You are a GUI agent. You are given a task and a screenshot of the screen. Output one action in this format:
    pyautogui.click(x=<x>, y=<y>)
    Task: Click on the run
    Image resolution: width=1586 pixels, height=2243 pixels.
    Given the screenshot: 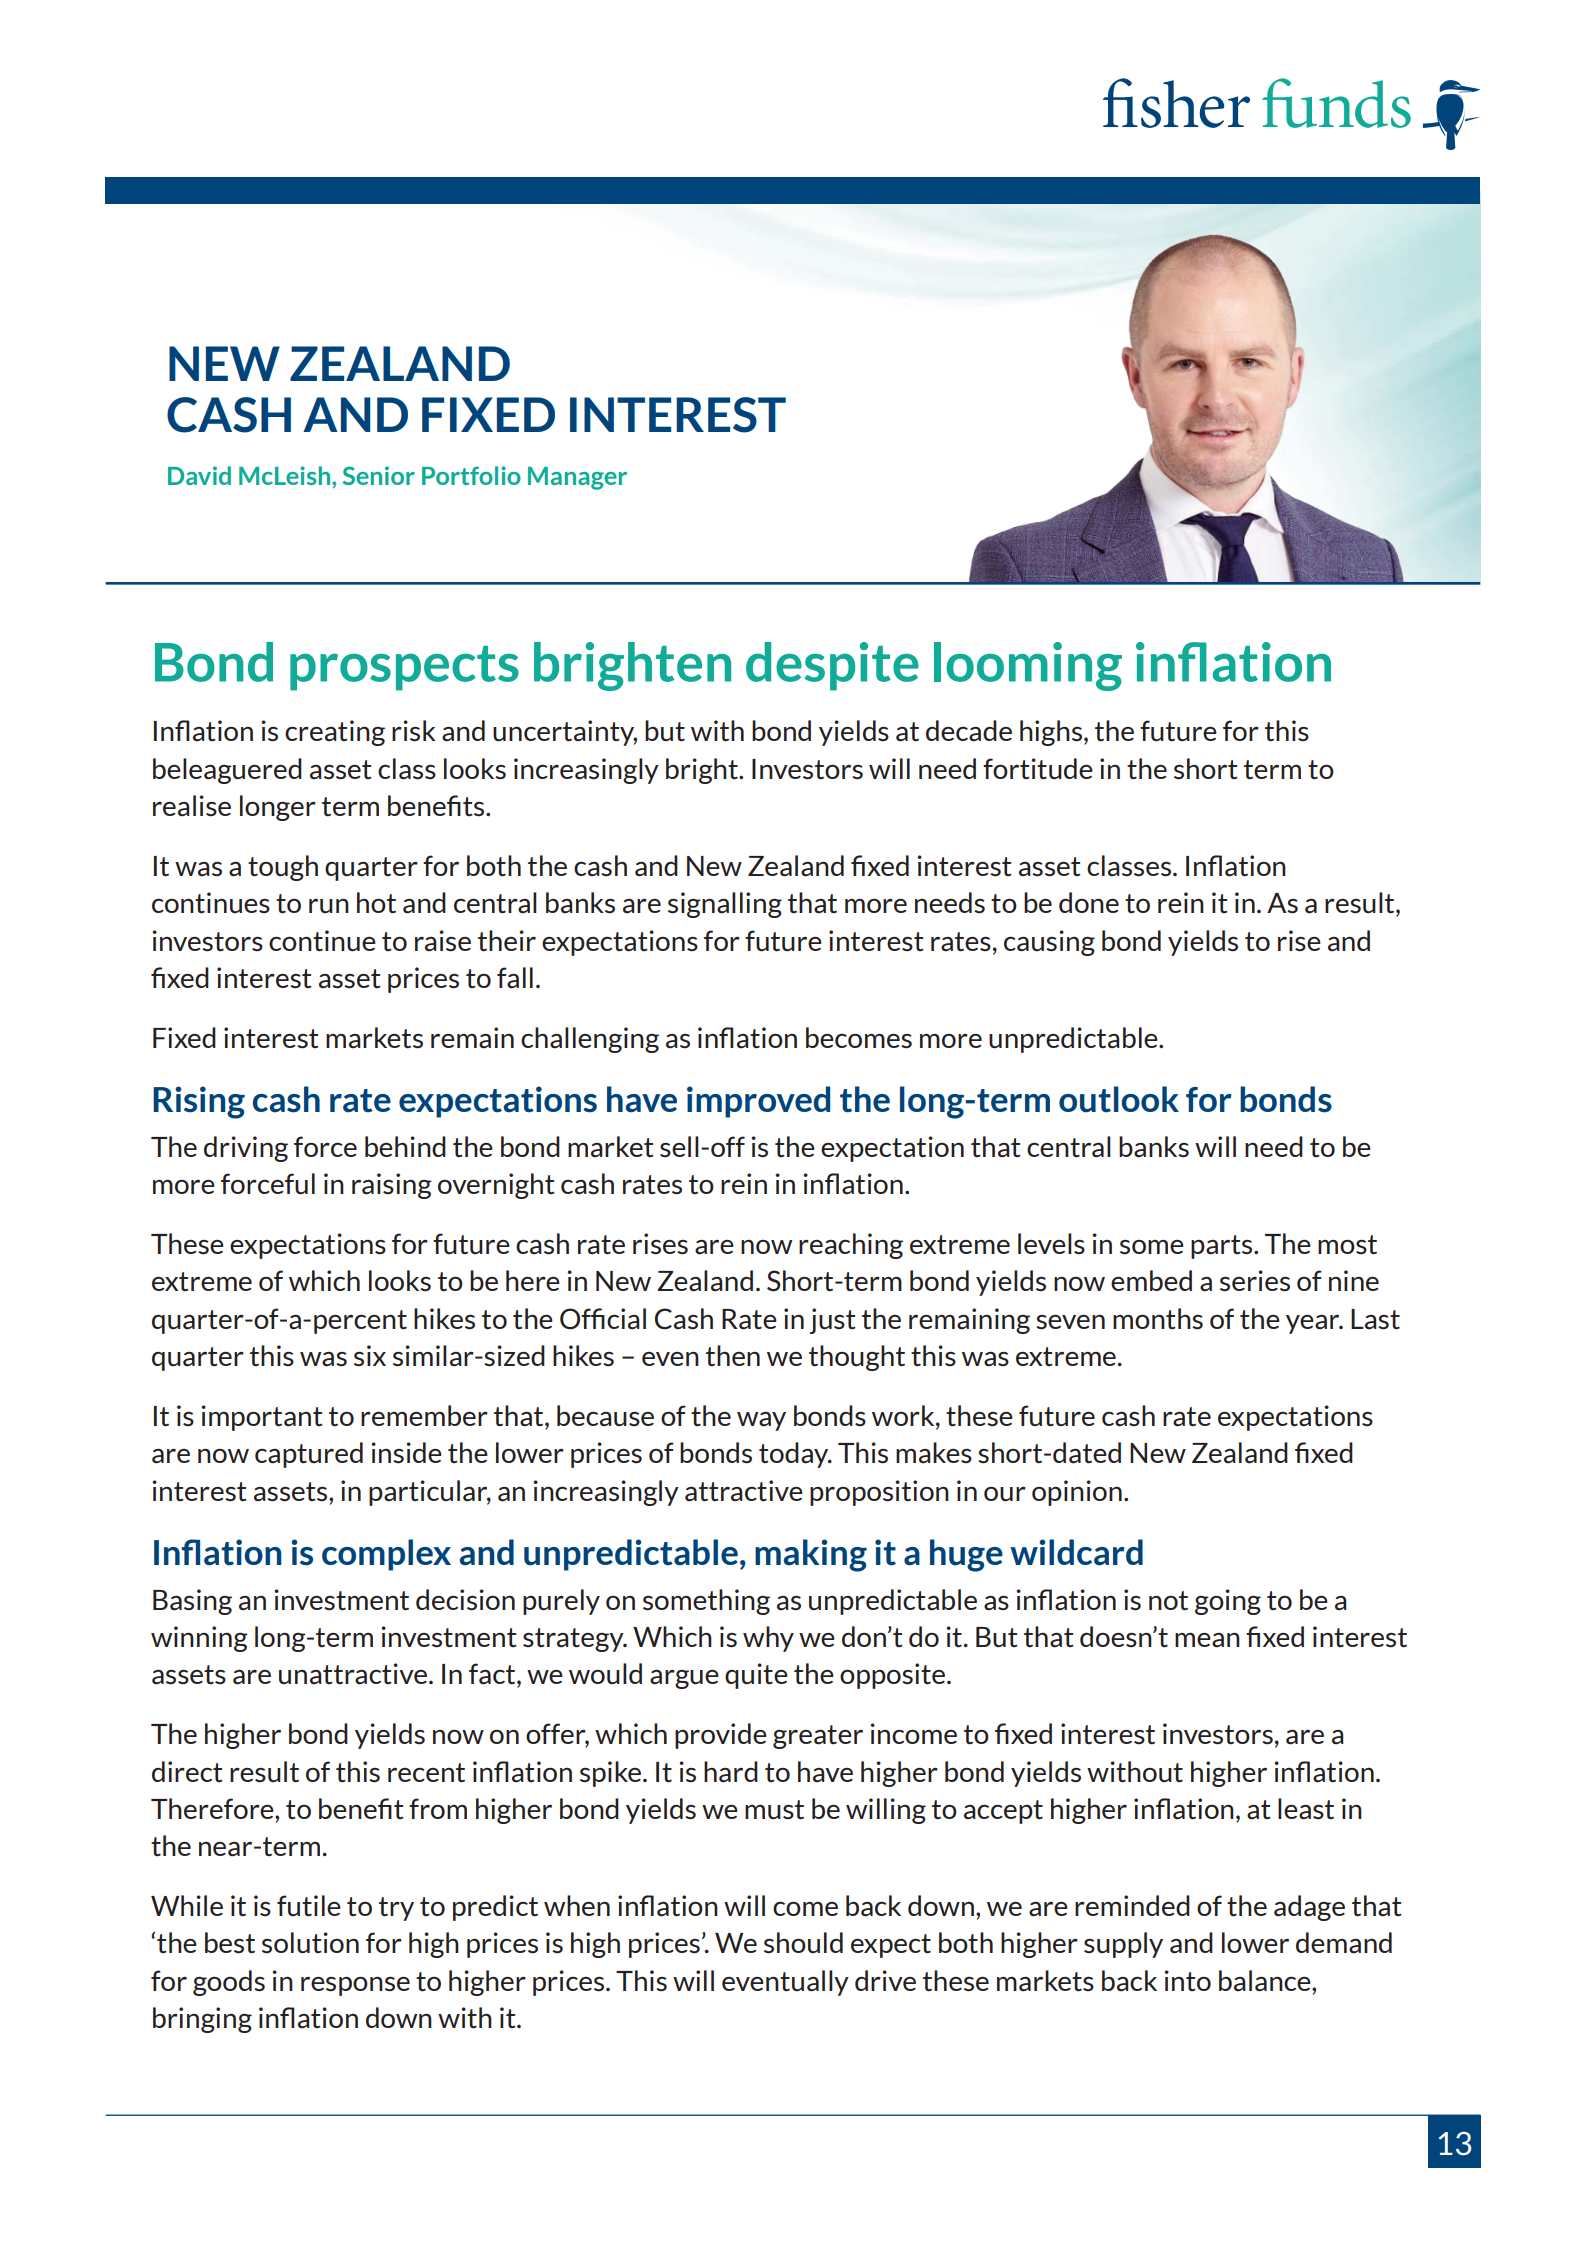 What is the action you would take?
    pyautogui.click(x=329, y=906)
